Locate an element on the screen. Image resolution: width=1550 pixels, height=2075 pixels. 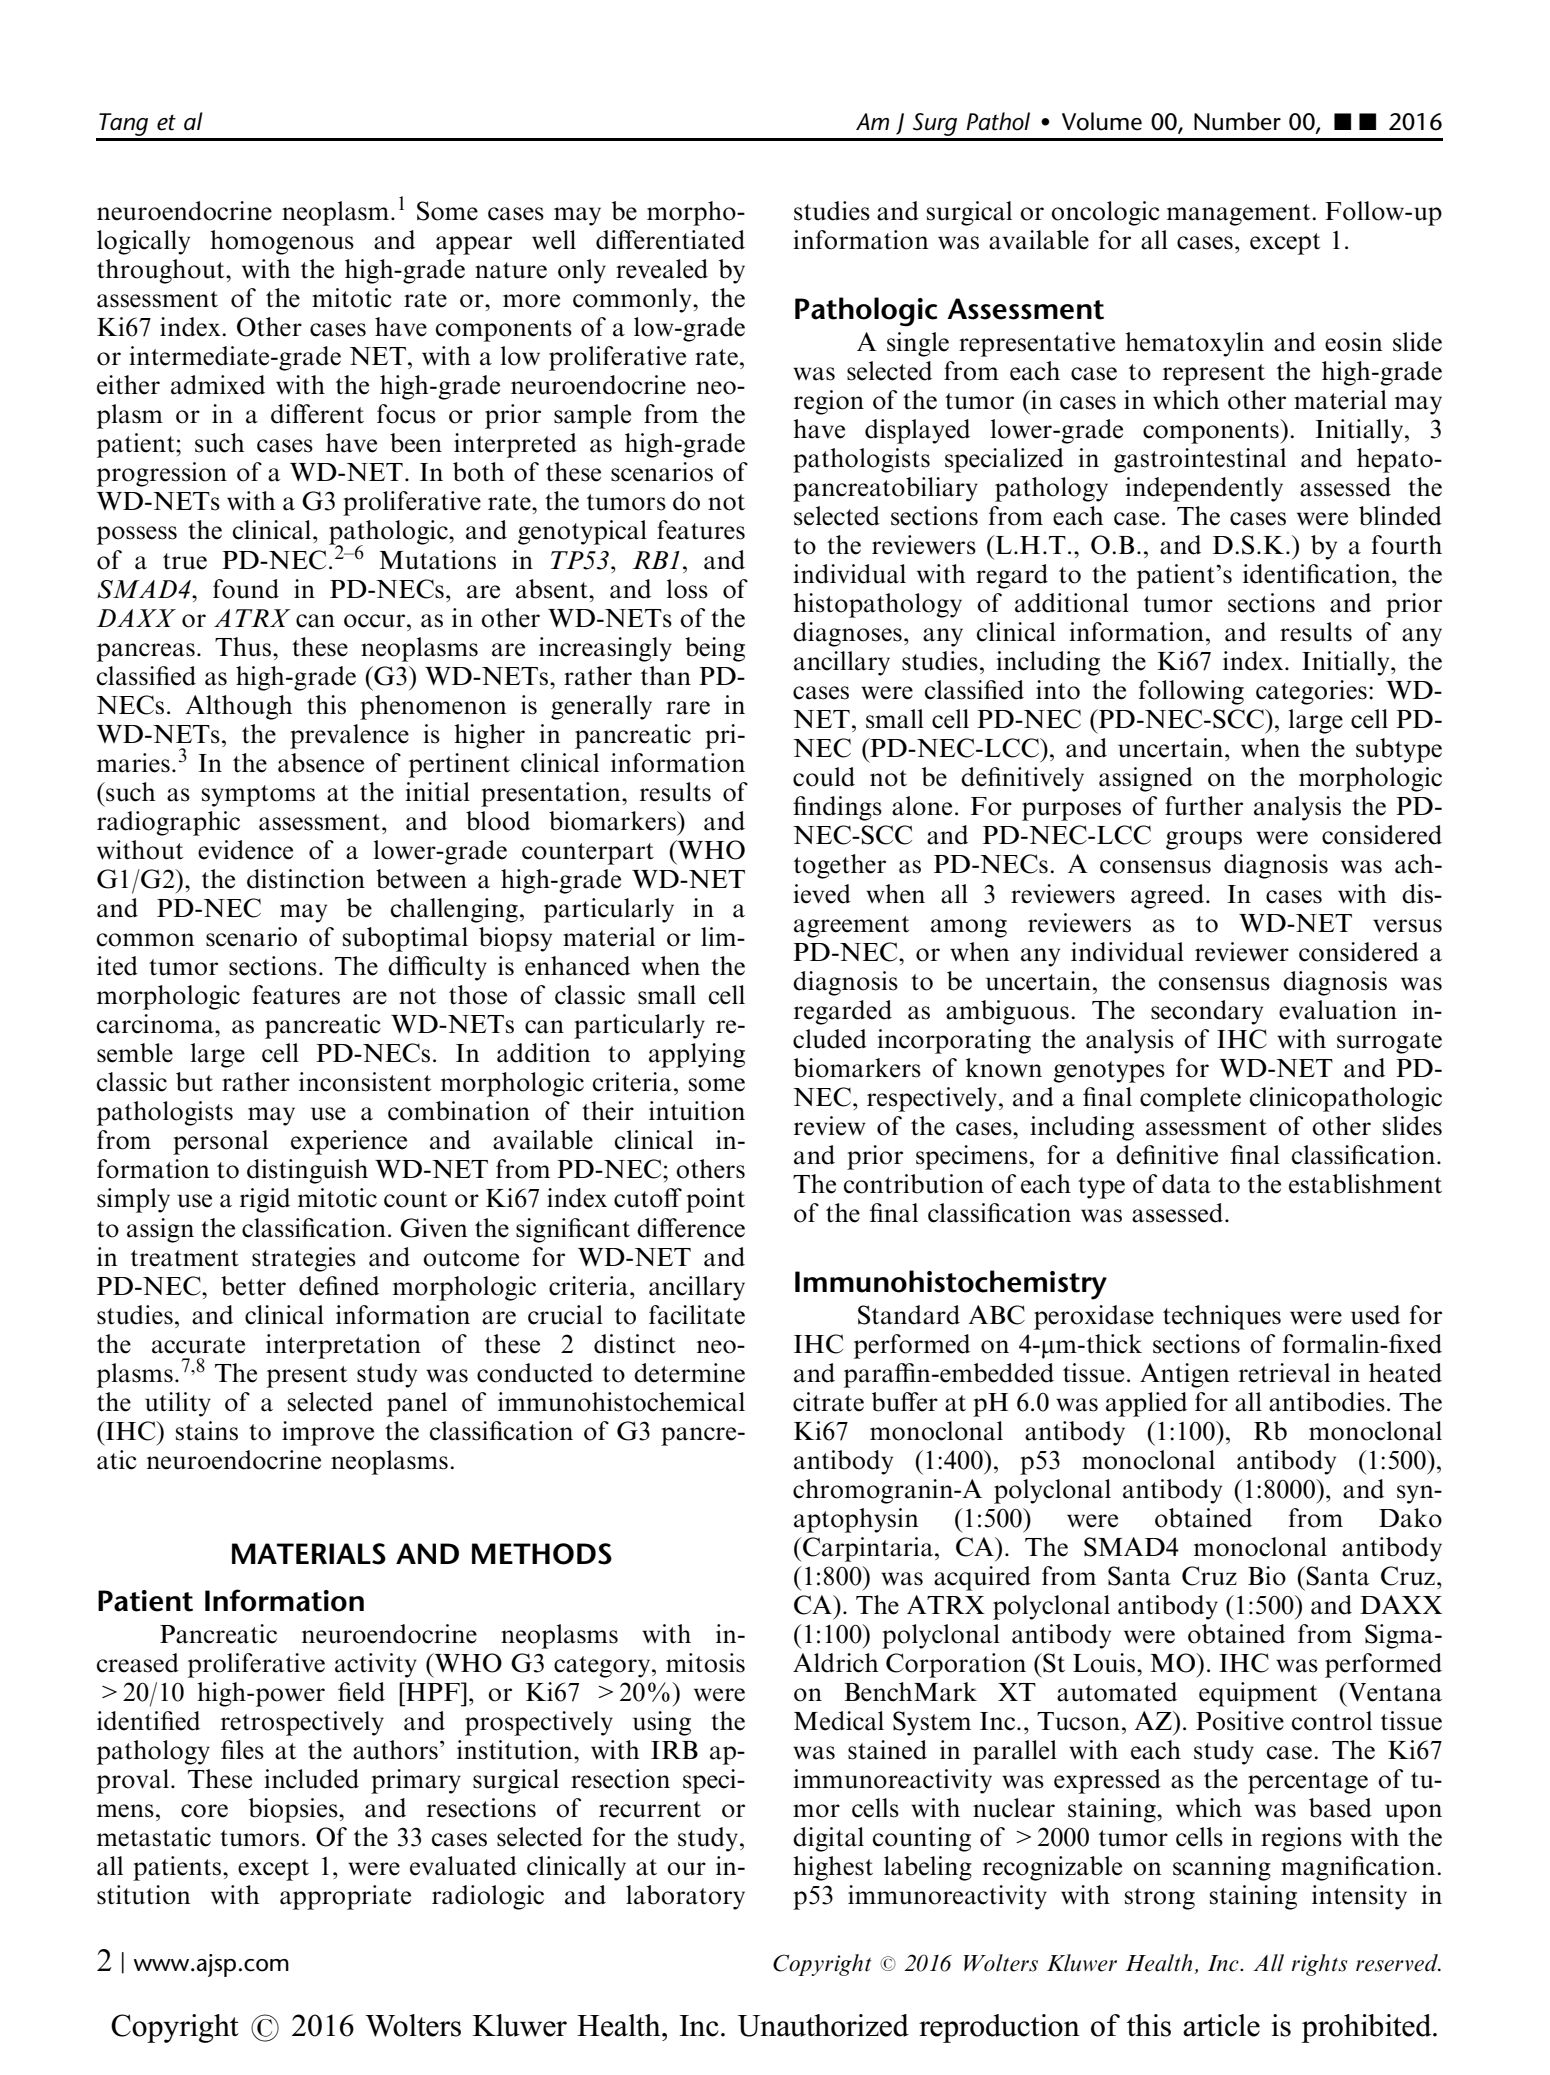
interpretation is located at coordinates (343, 1346).
